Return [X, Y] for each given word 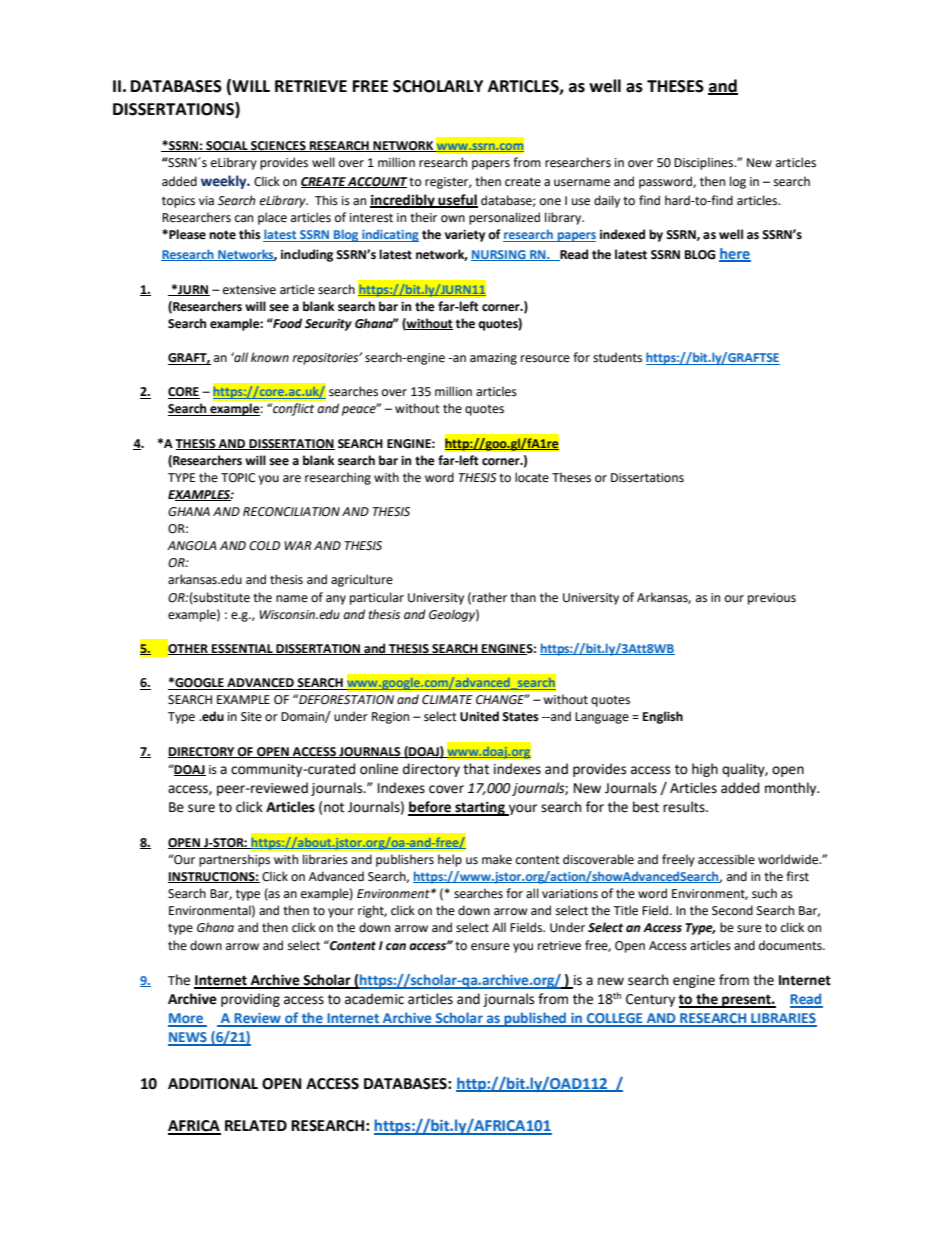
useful [457, 200]
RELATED [256, 1125]
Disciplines [705, 163]
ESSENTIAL [242, 649]
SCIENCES [278, 146]
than [523, 597]
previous [772, 599]
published [535, 1019]
